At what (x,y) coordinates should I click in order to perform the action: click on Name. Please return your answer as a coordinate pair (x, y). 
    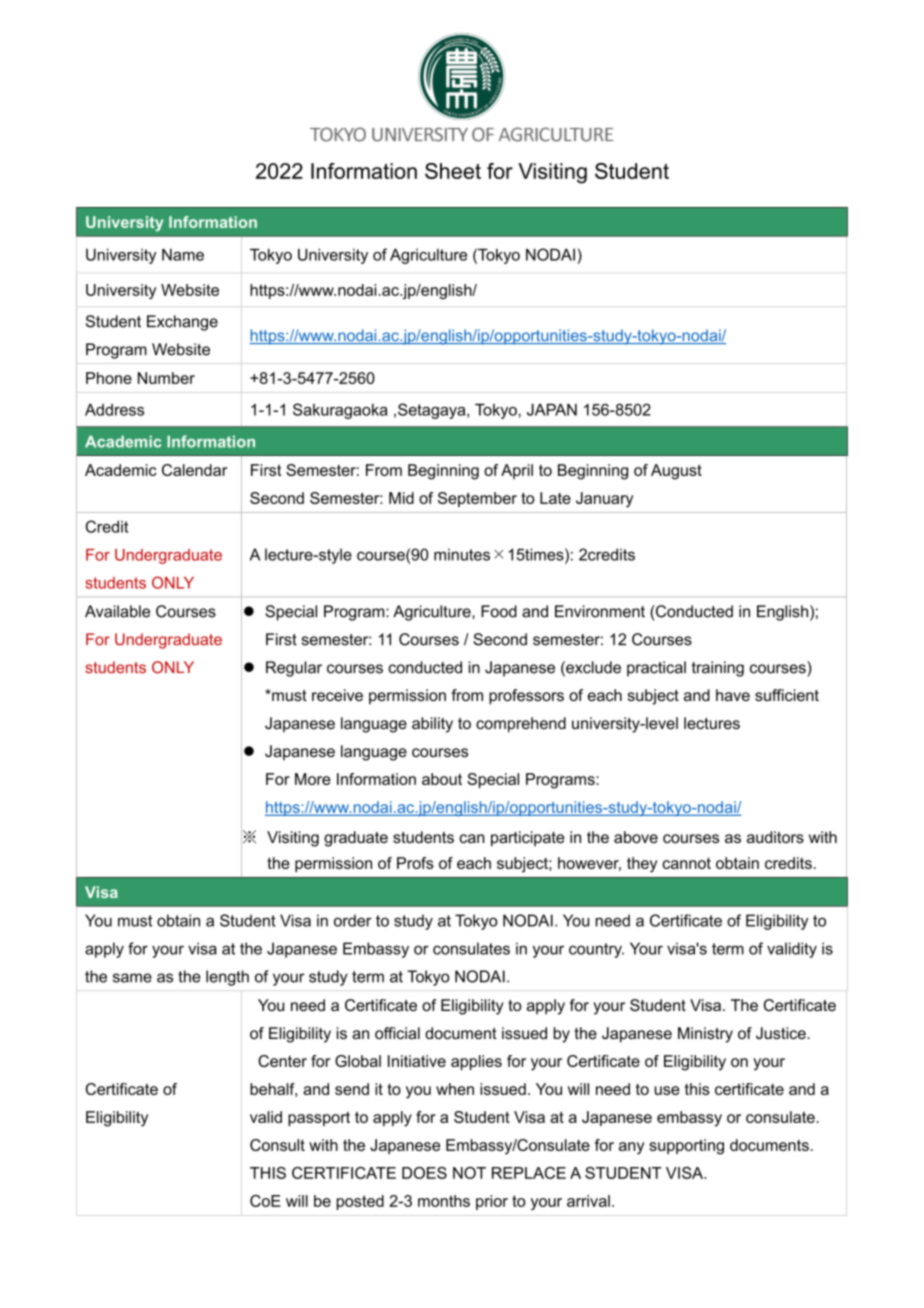
    Looking at the image, I should click on (183, 255).
